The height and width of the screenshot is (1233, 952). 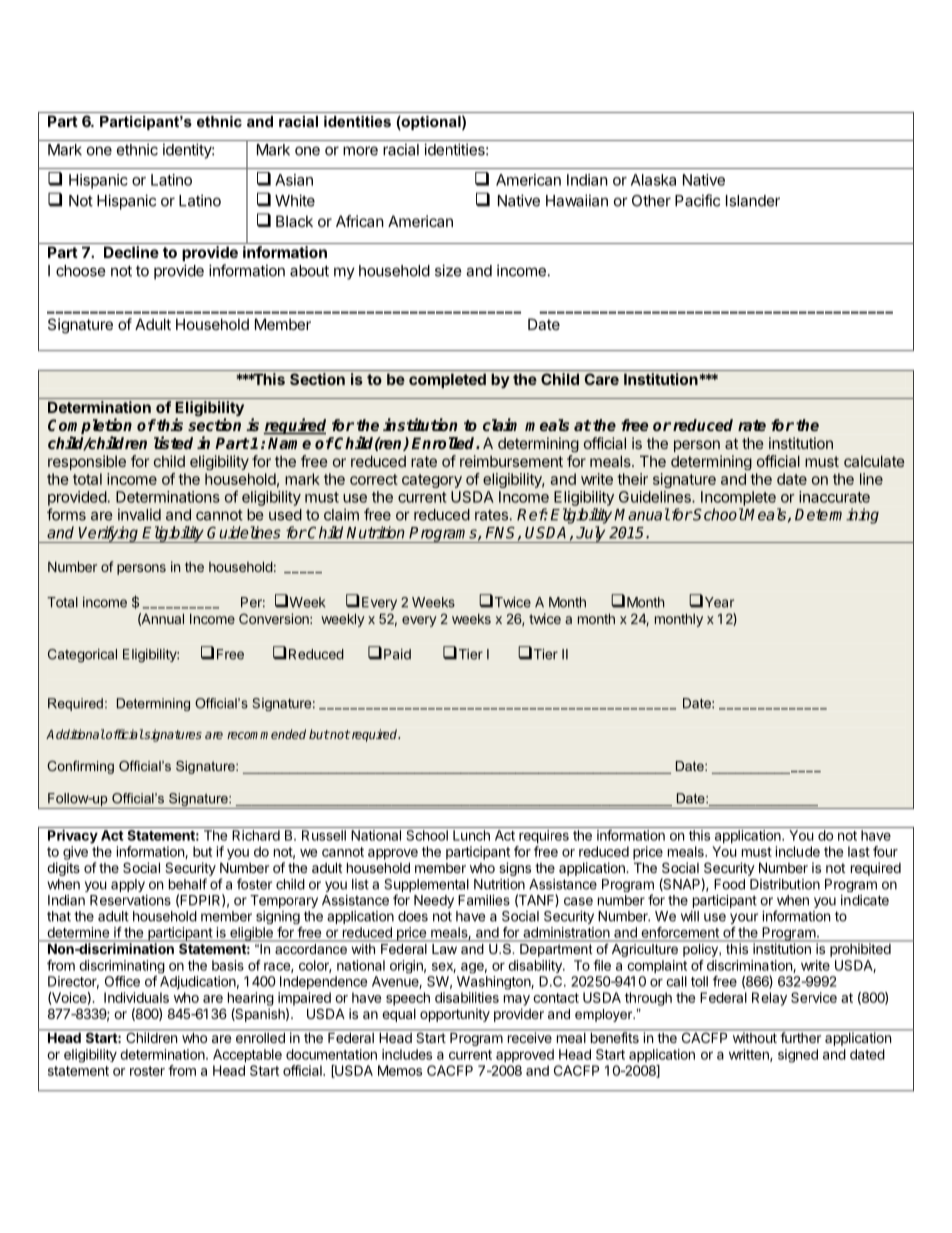 What do you see at coordinates (874, 461) in the screenshot?
I see `calculate` at bounding box center [874, 461].
